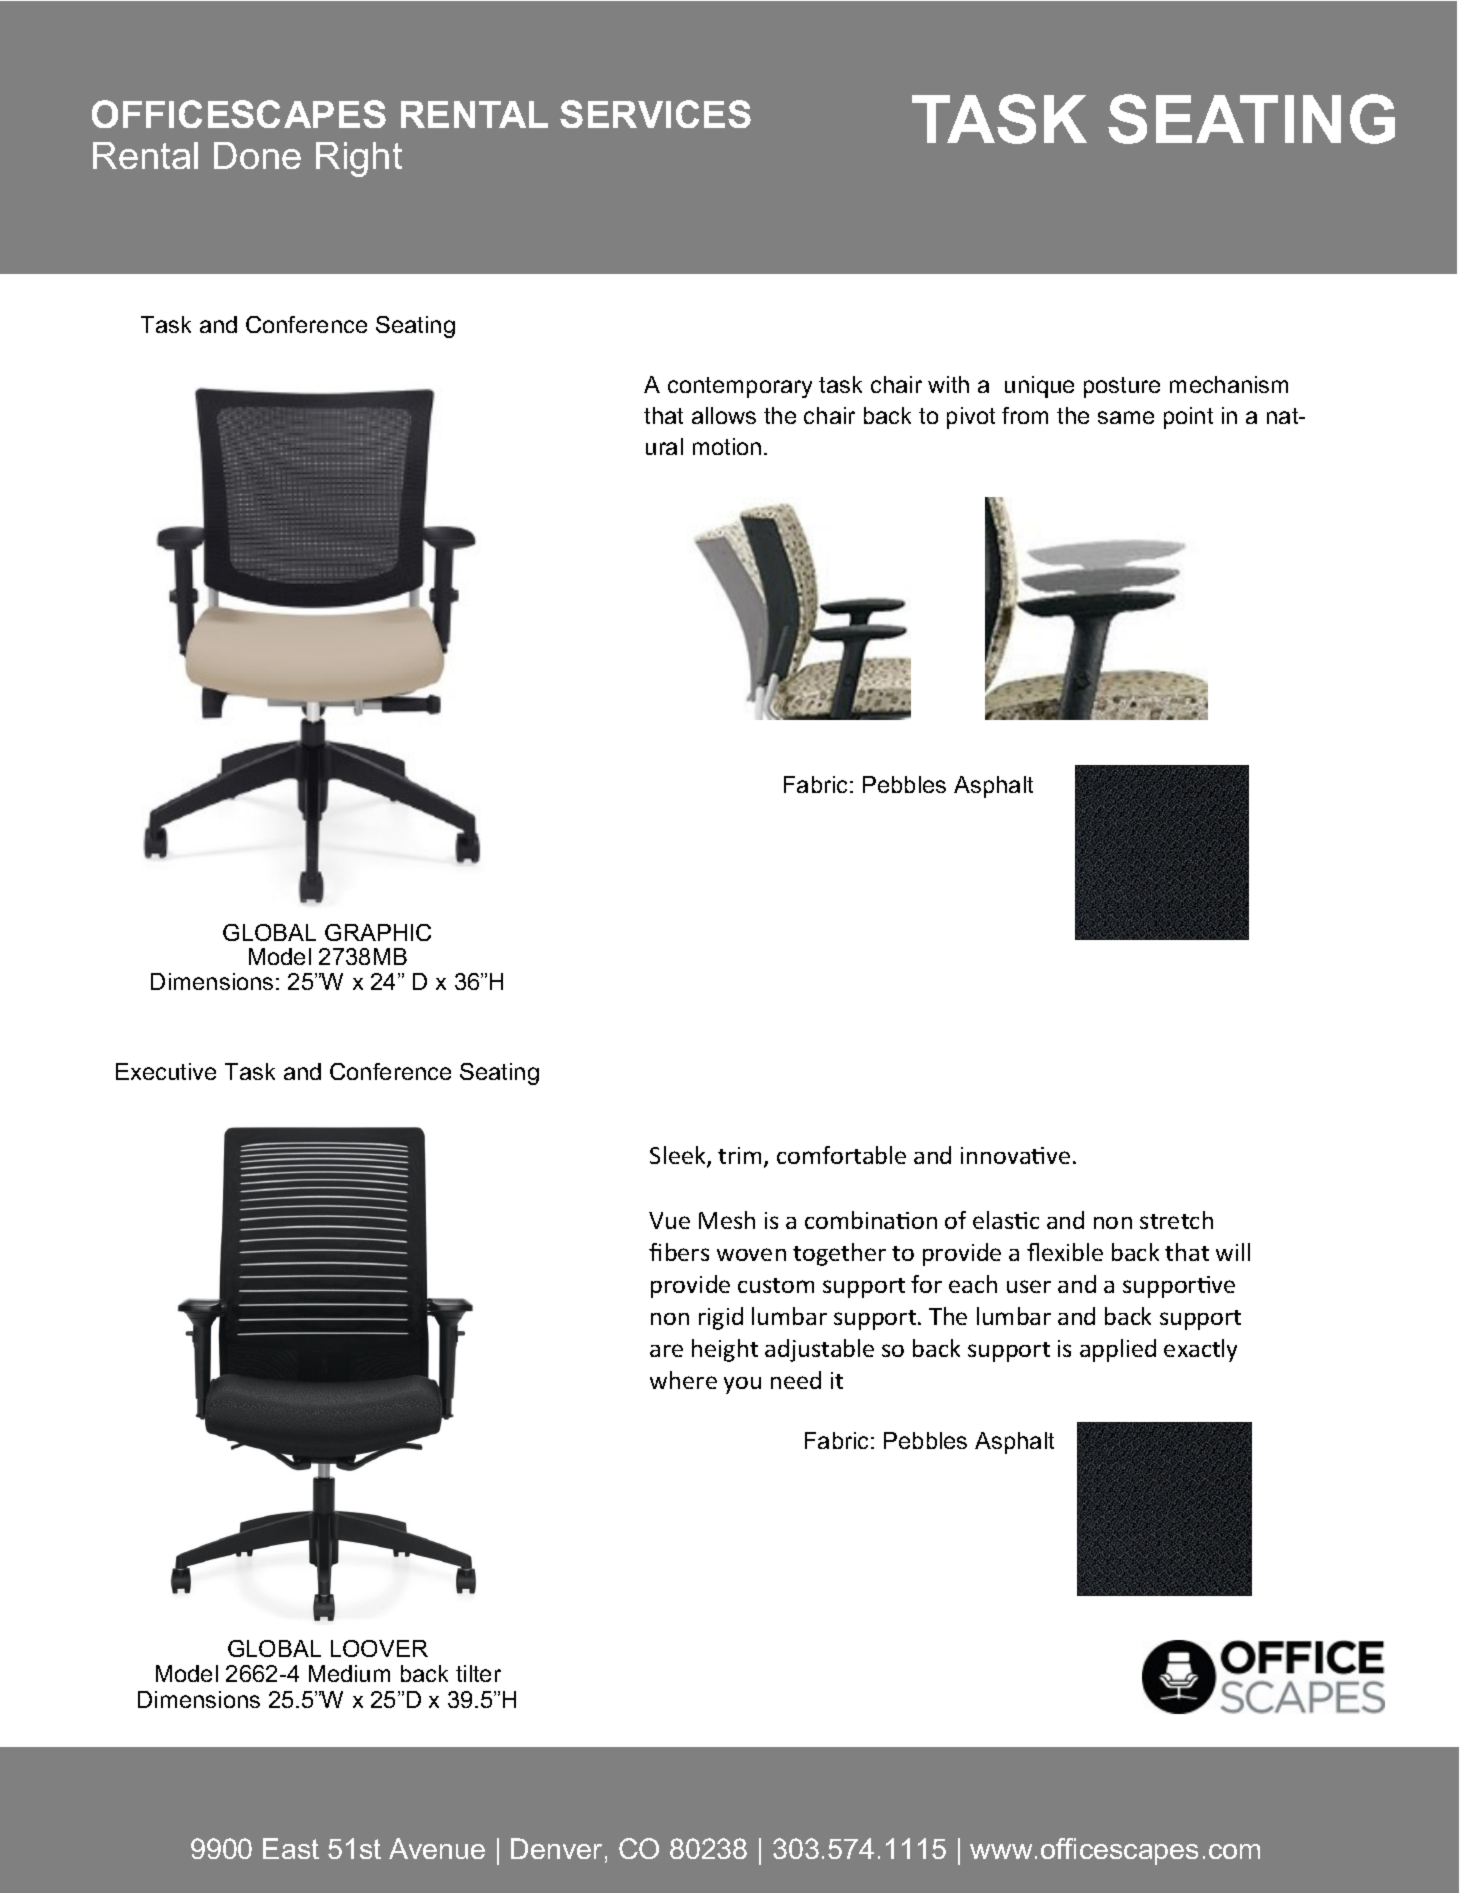 Image resolution: width=1462 pixels, height=1893 pixels. What do you see at coordinates (556, 1848) in the screenshot?
I see `Denver` at bounding box center [556, 1848].
